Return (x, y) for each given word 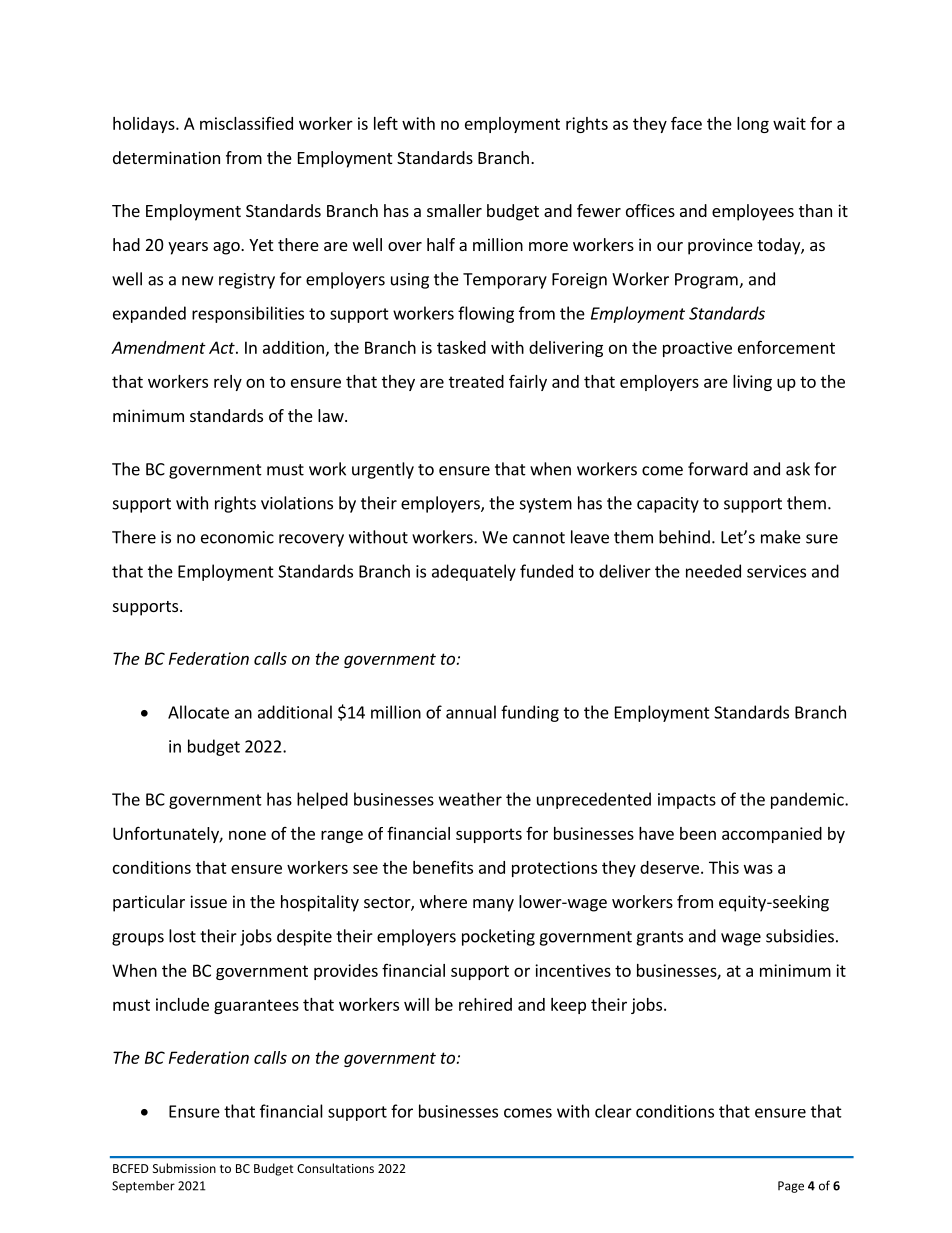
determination (166, 157)
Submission (184, 1168)
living (752, 383)
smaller (454, 210)
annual (471, 712)
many (493, 905)
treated (476, 381)
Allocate (198, 712)
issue (208, 901)
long (753, 125)
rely (228, 383)
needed (713, 571)
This (724, 867)
